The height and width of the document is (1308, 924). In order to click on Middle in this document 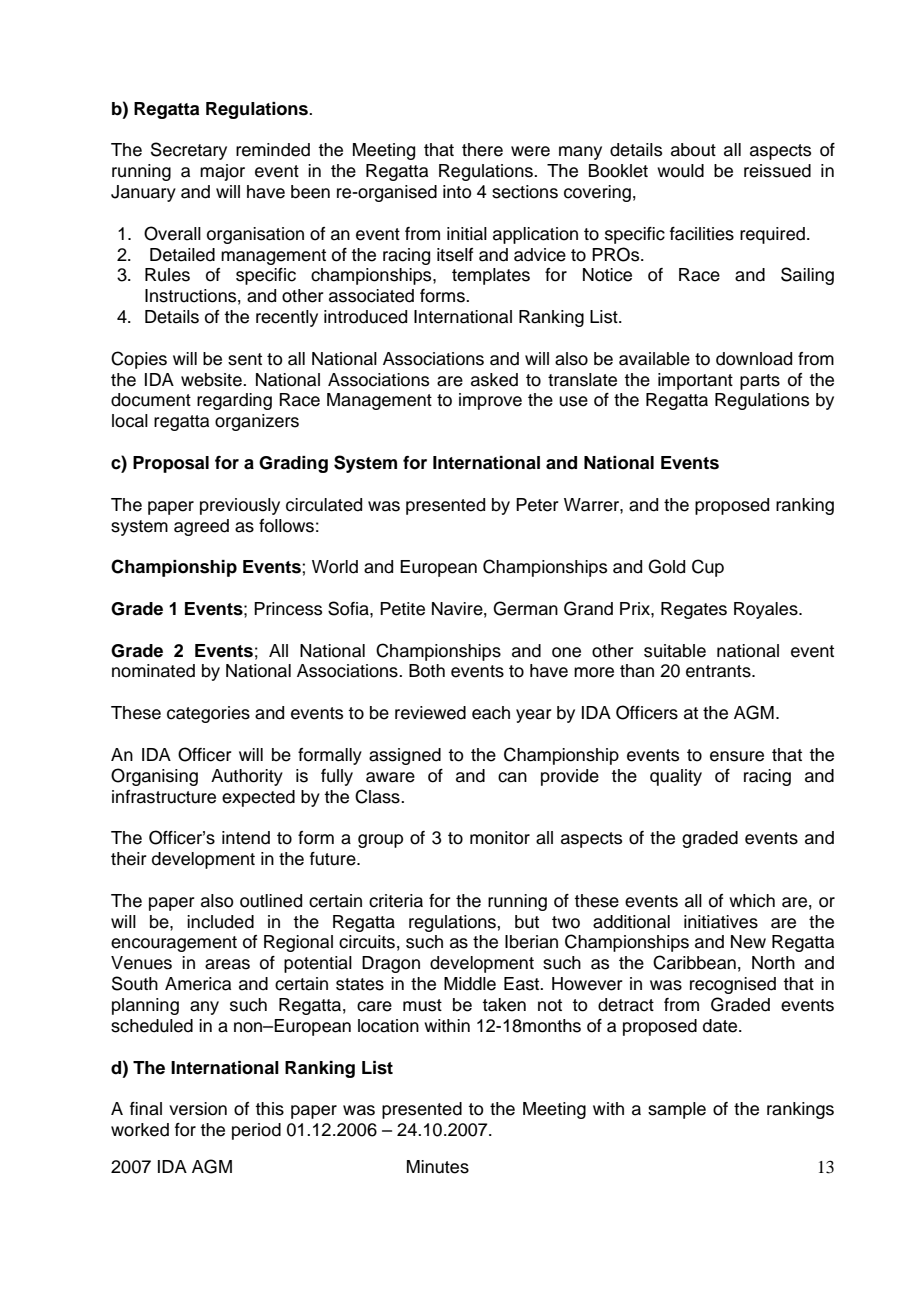, I will do `click(470, 984)`.
